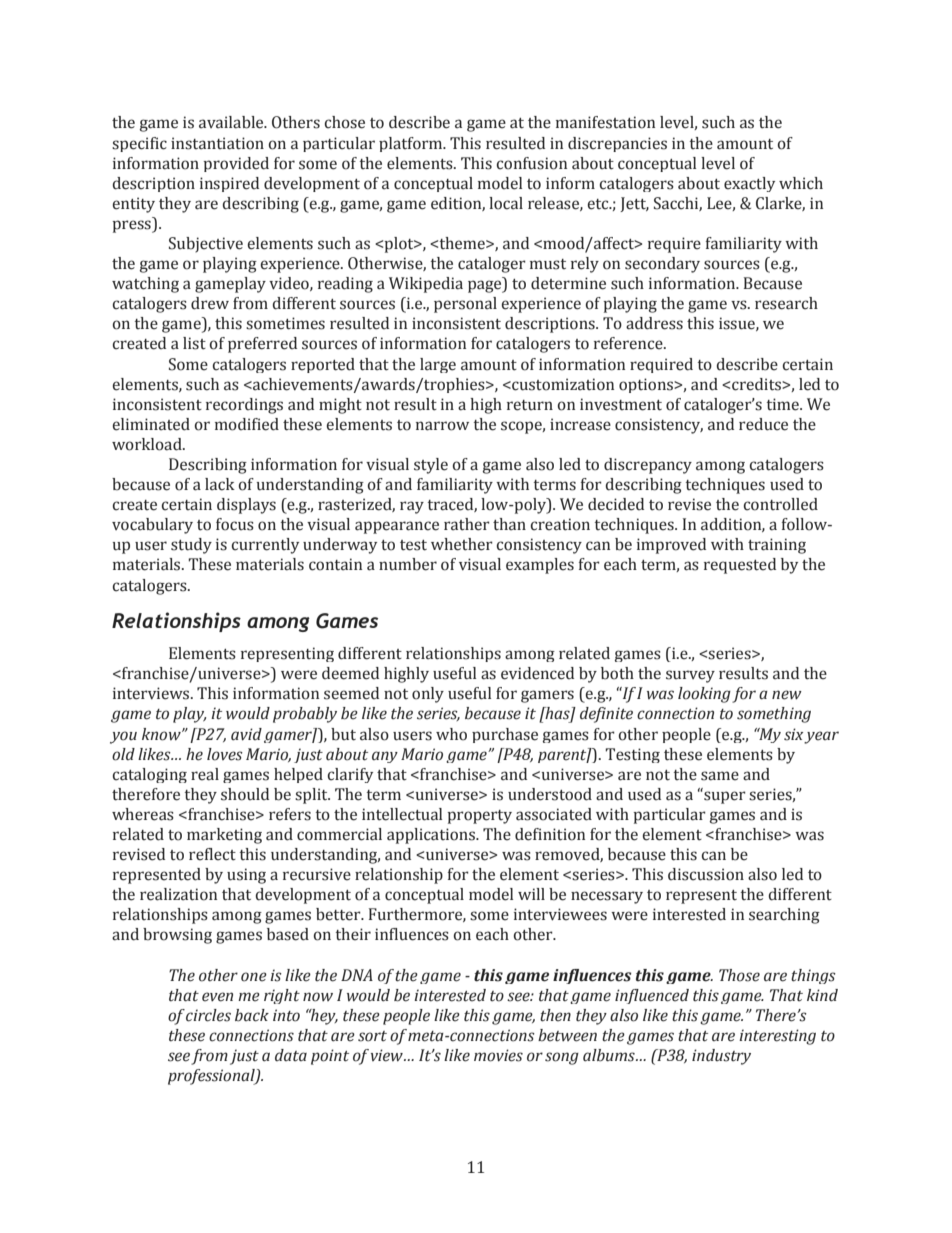 This image has height=1233, width=952. What do you see at coordinates (749, 184) in the image?
I see `exactly` at bounding box center [749, 184].
